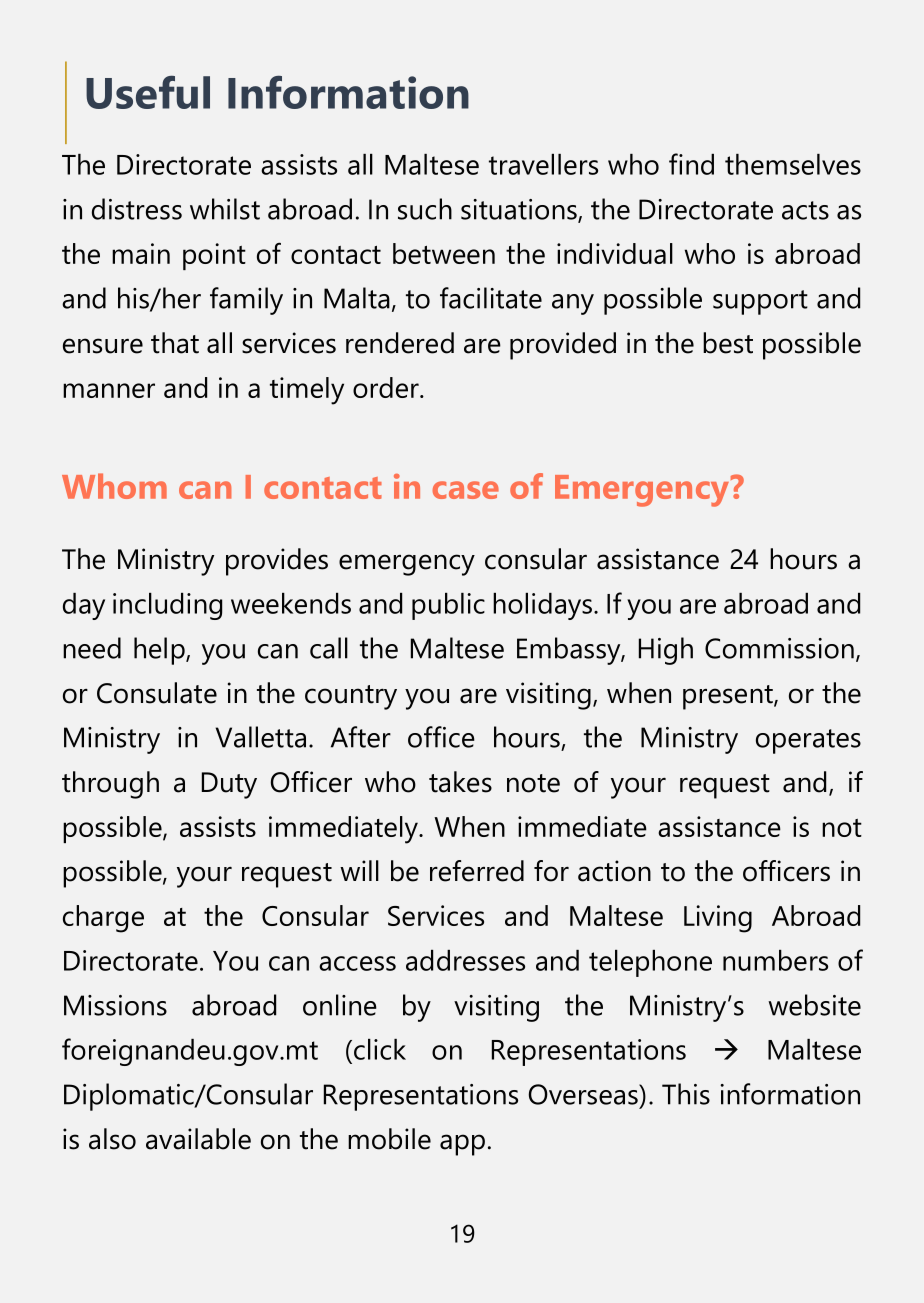 The height and width of the page is (1303, 924). Describe the element at coordinates (477, 871) in the page. I see `referred` at that location.
